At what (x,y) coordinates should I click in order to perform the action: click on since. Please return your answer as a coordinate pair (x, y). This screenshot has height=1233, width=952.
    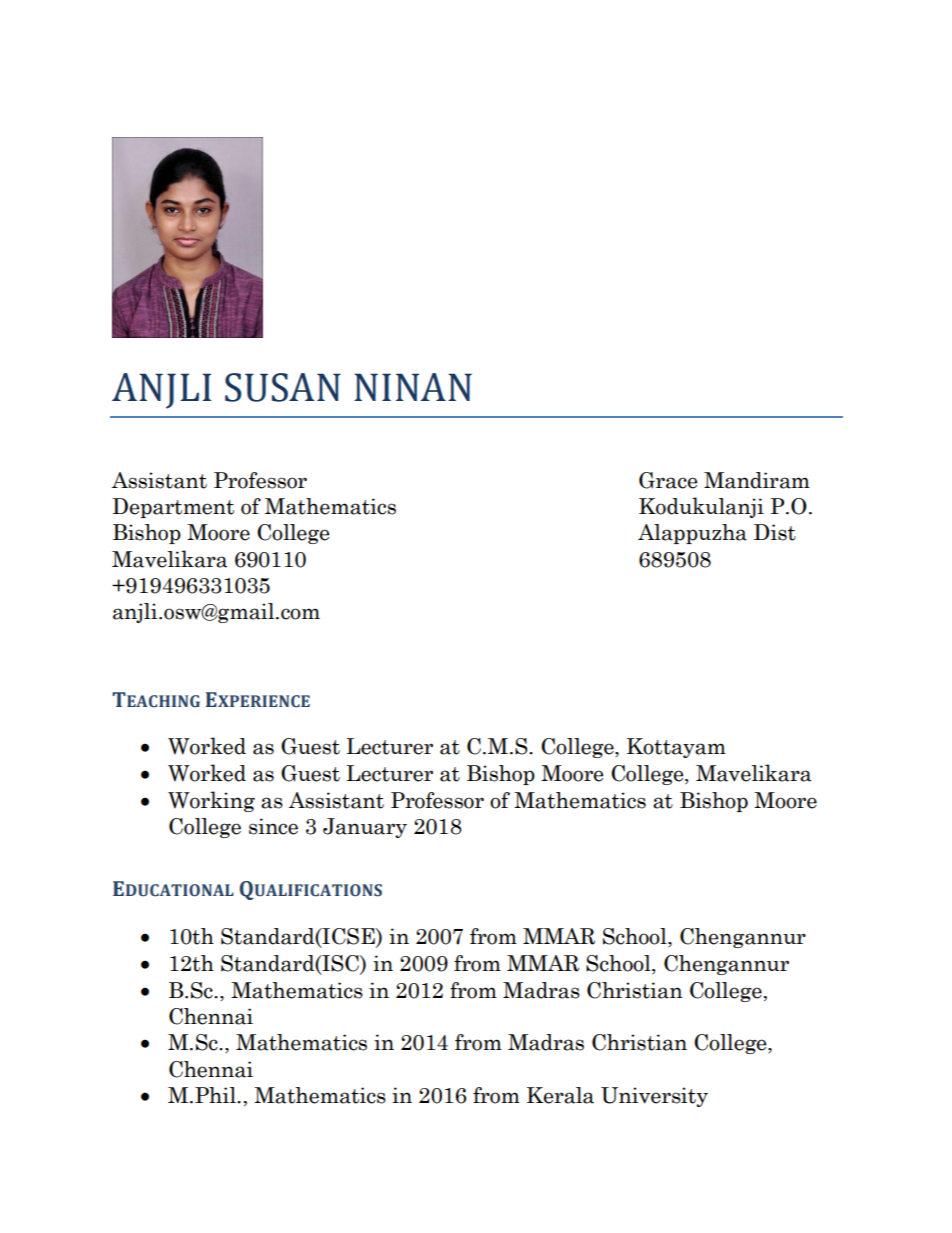
    Looking at the image, I should click on (273, 826).
